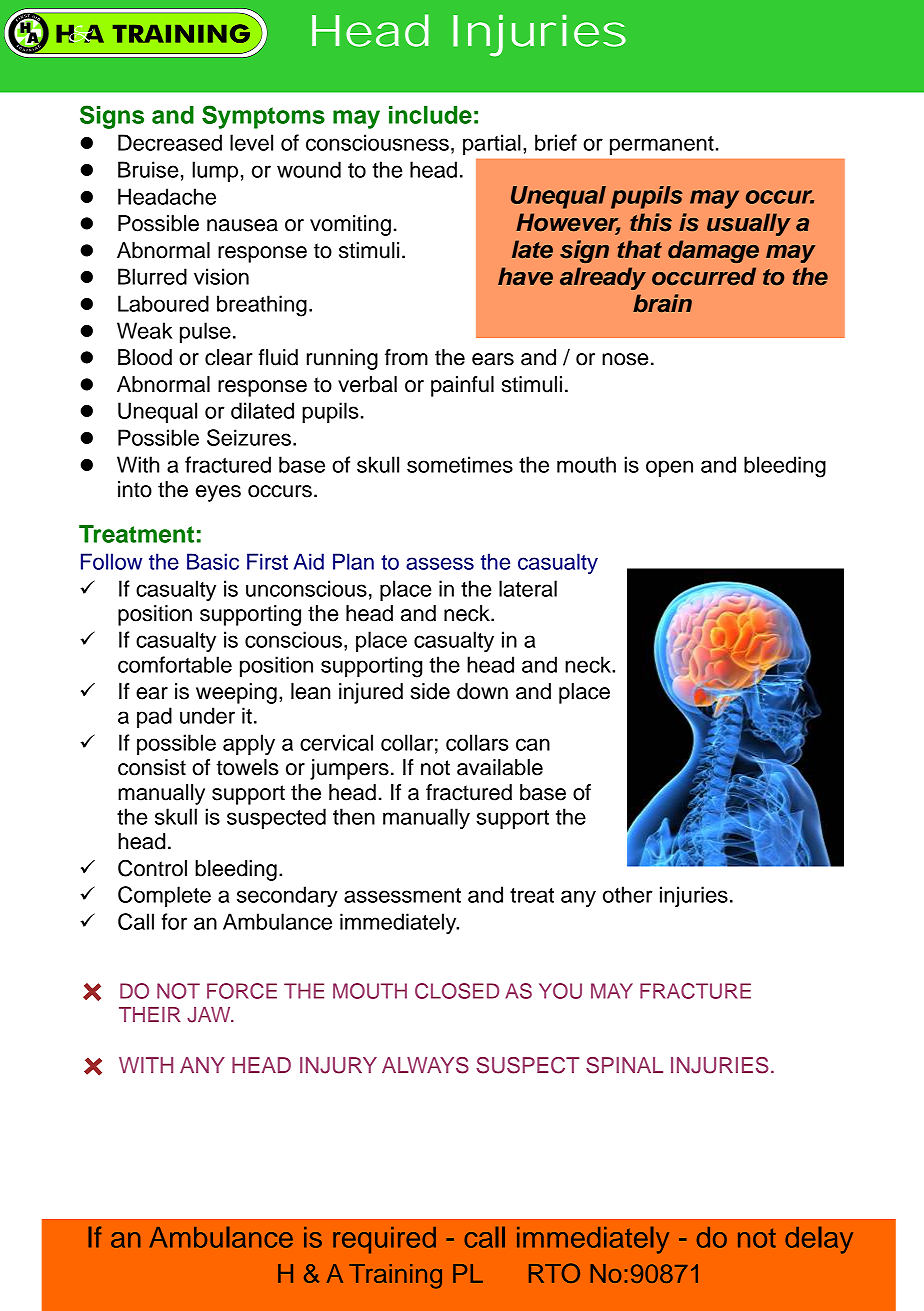  What do you see at coordinates (384, 1240) in the image?
I see `required` at bounding box center [384, 1240].
